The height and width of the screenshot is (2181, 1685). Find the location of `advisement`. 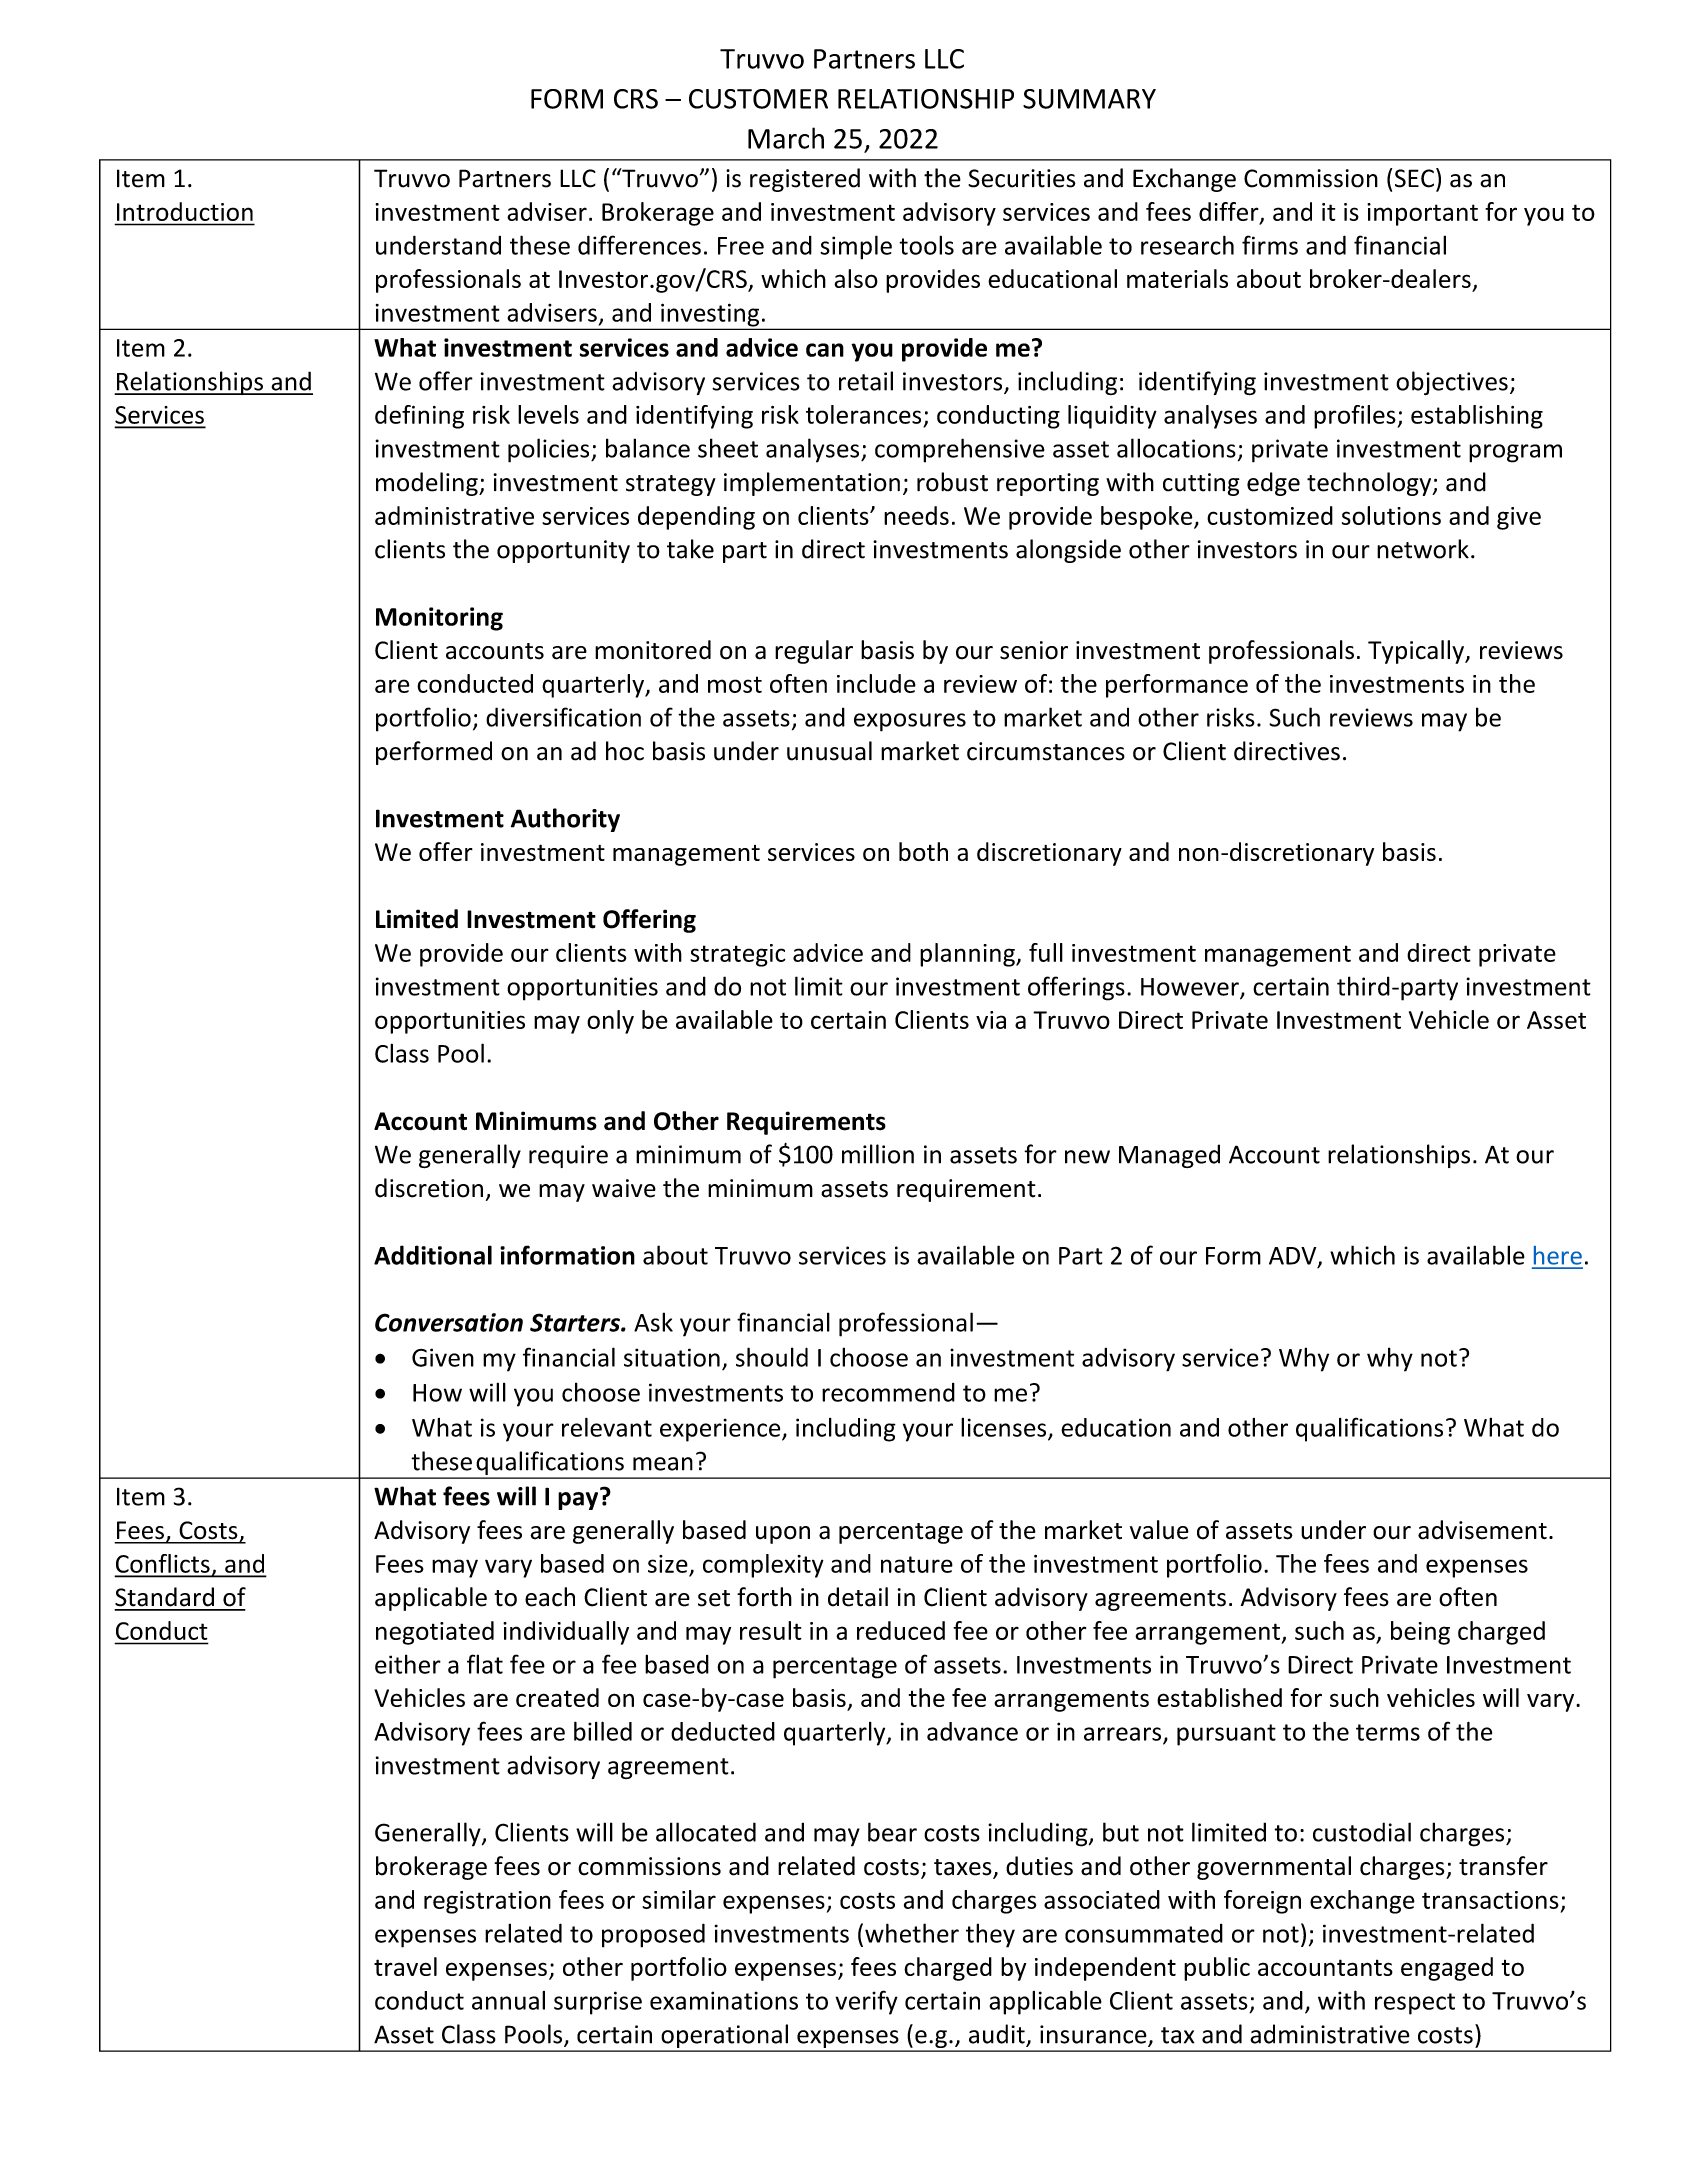

advisement is located at coordinates (1482, 1530).
